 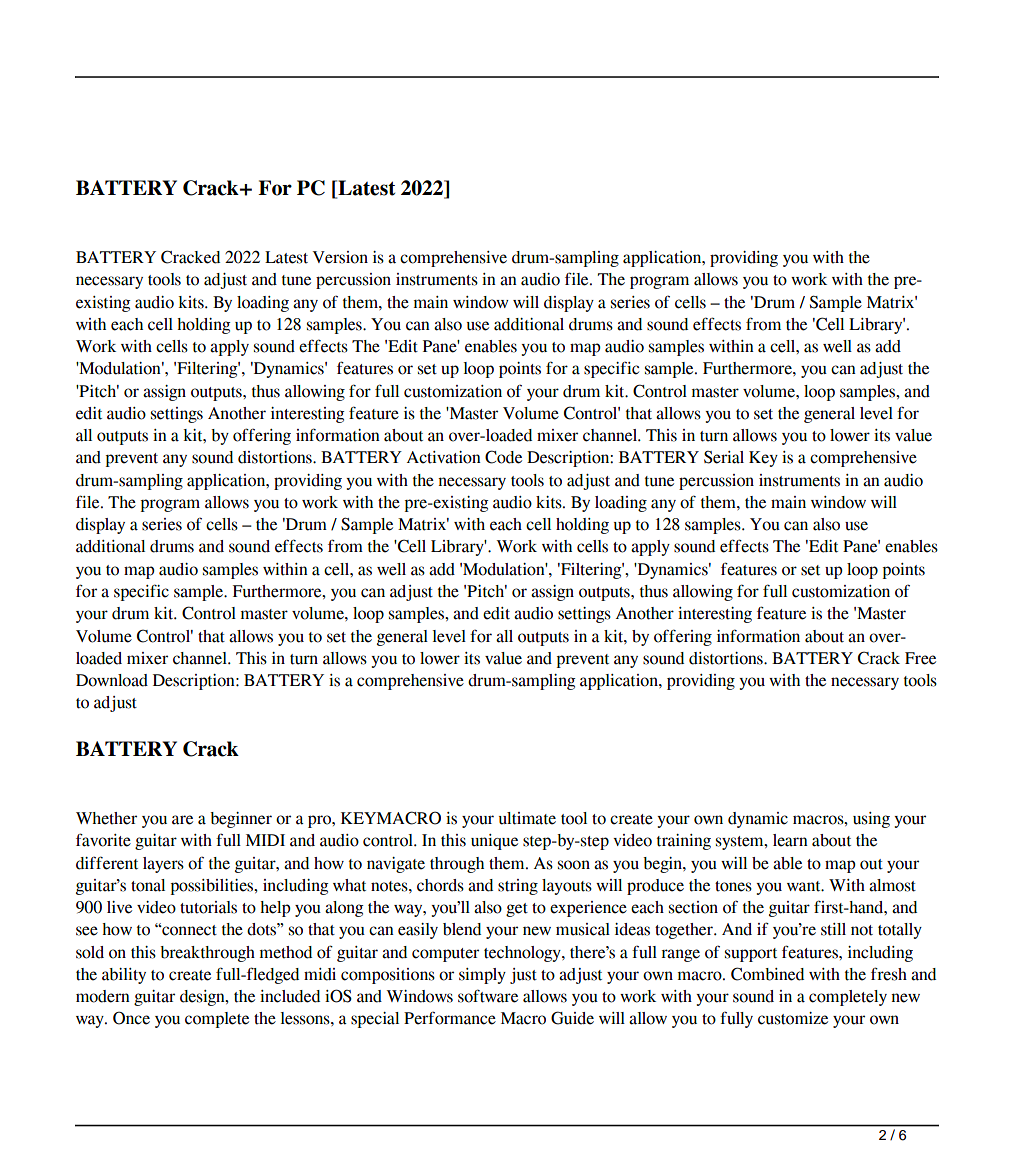 What do you see at coordinates (793, 1018) in the image?
I see `customize` at bounding box center [793, 1018].
